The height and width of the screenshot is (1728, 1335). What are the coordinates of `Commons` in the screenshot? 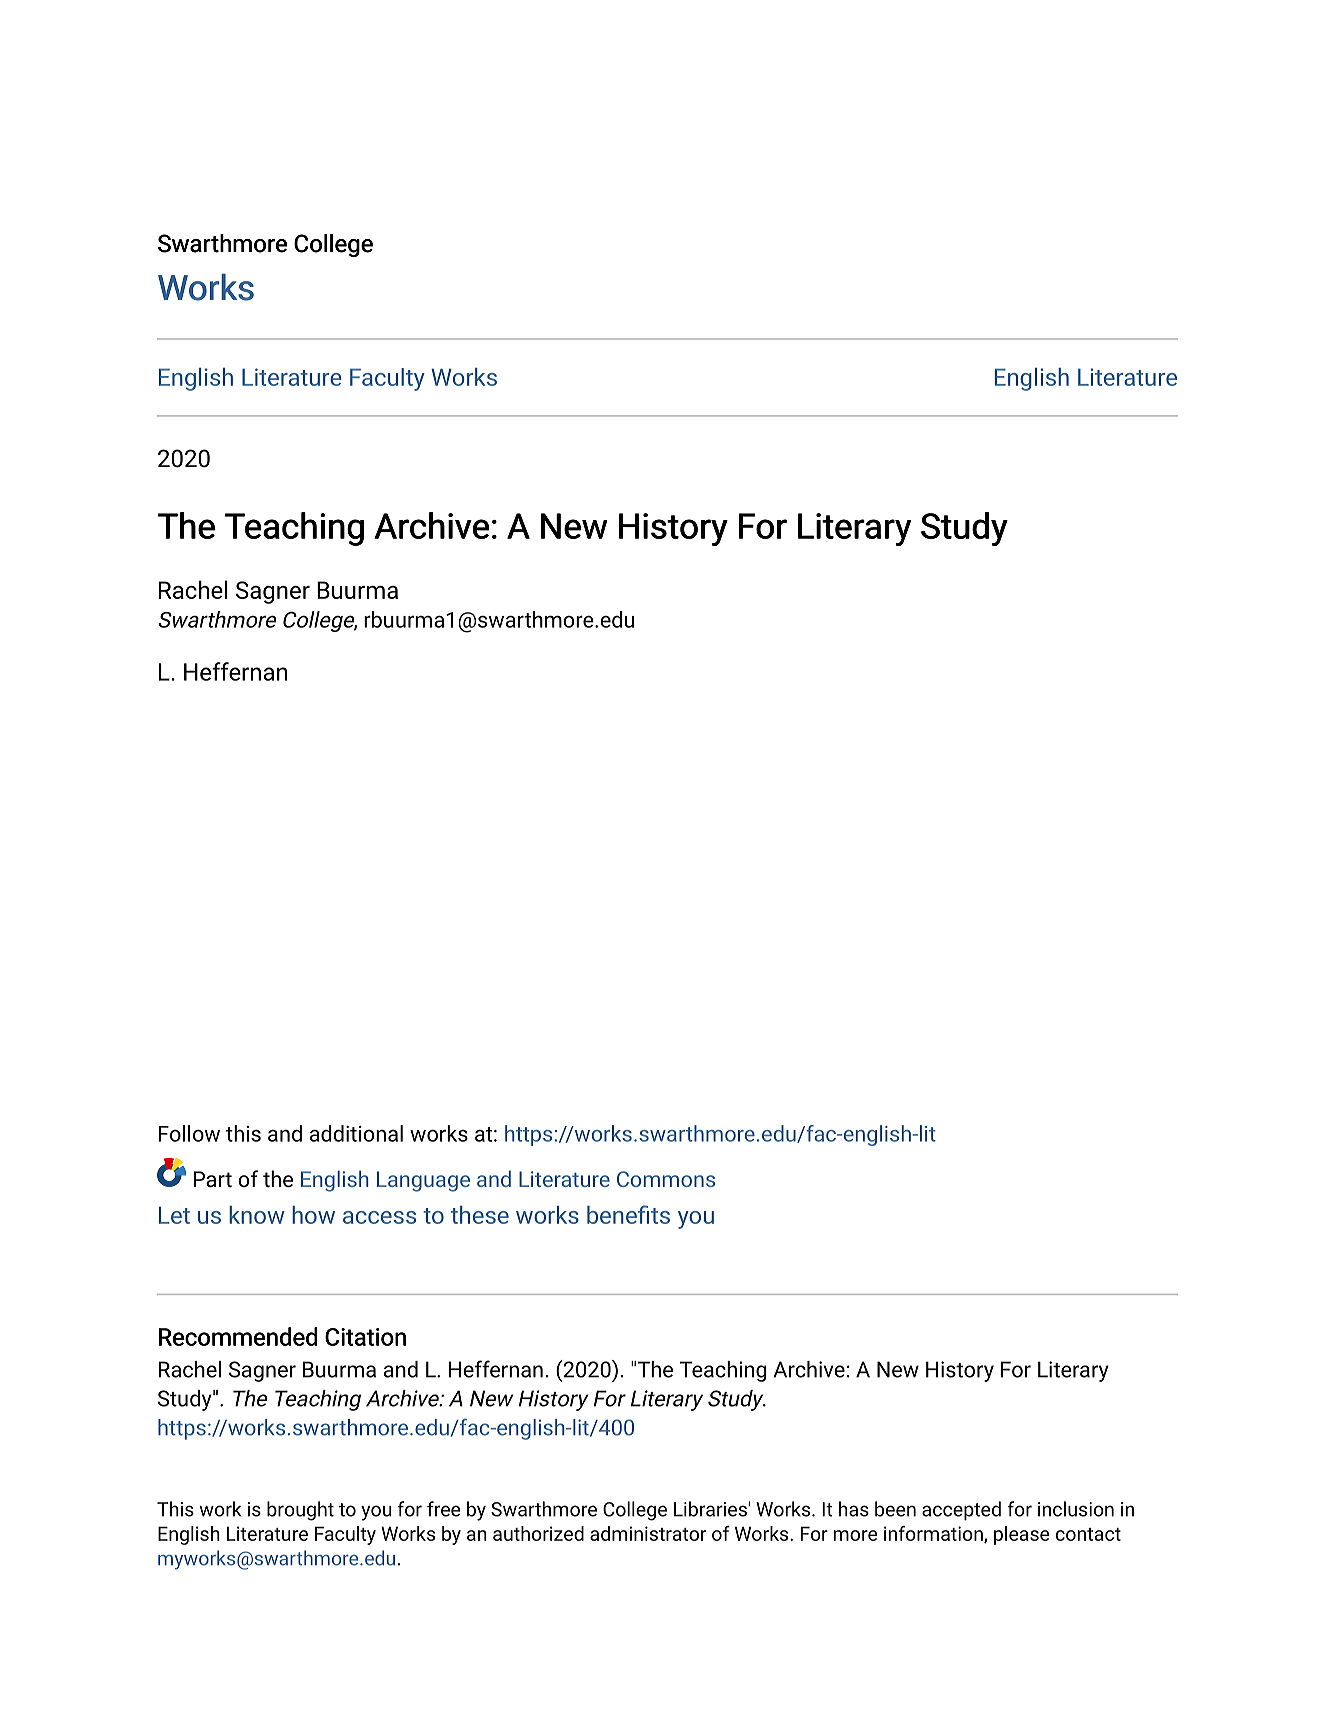 It's located at (666, 1179).
